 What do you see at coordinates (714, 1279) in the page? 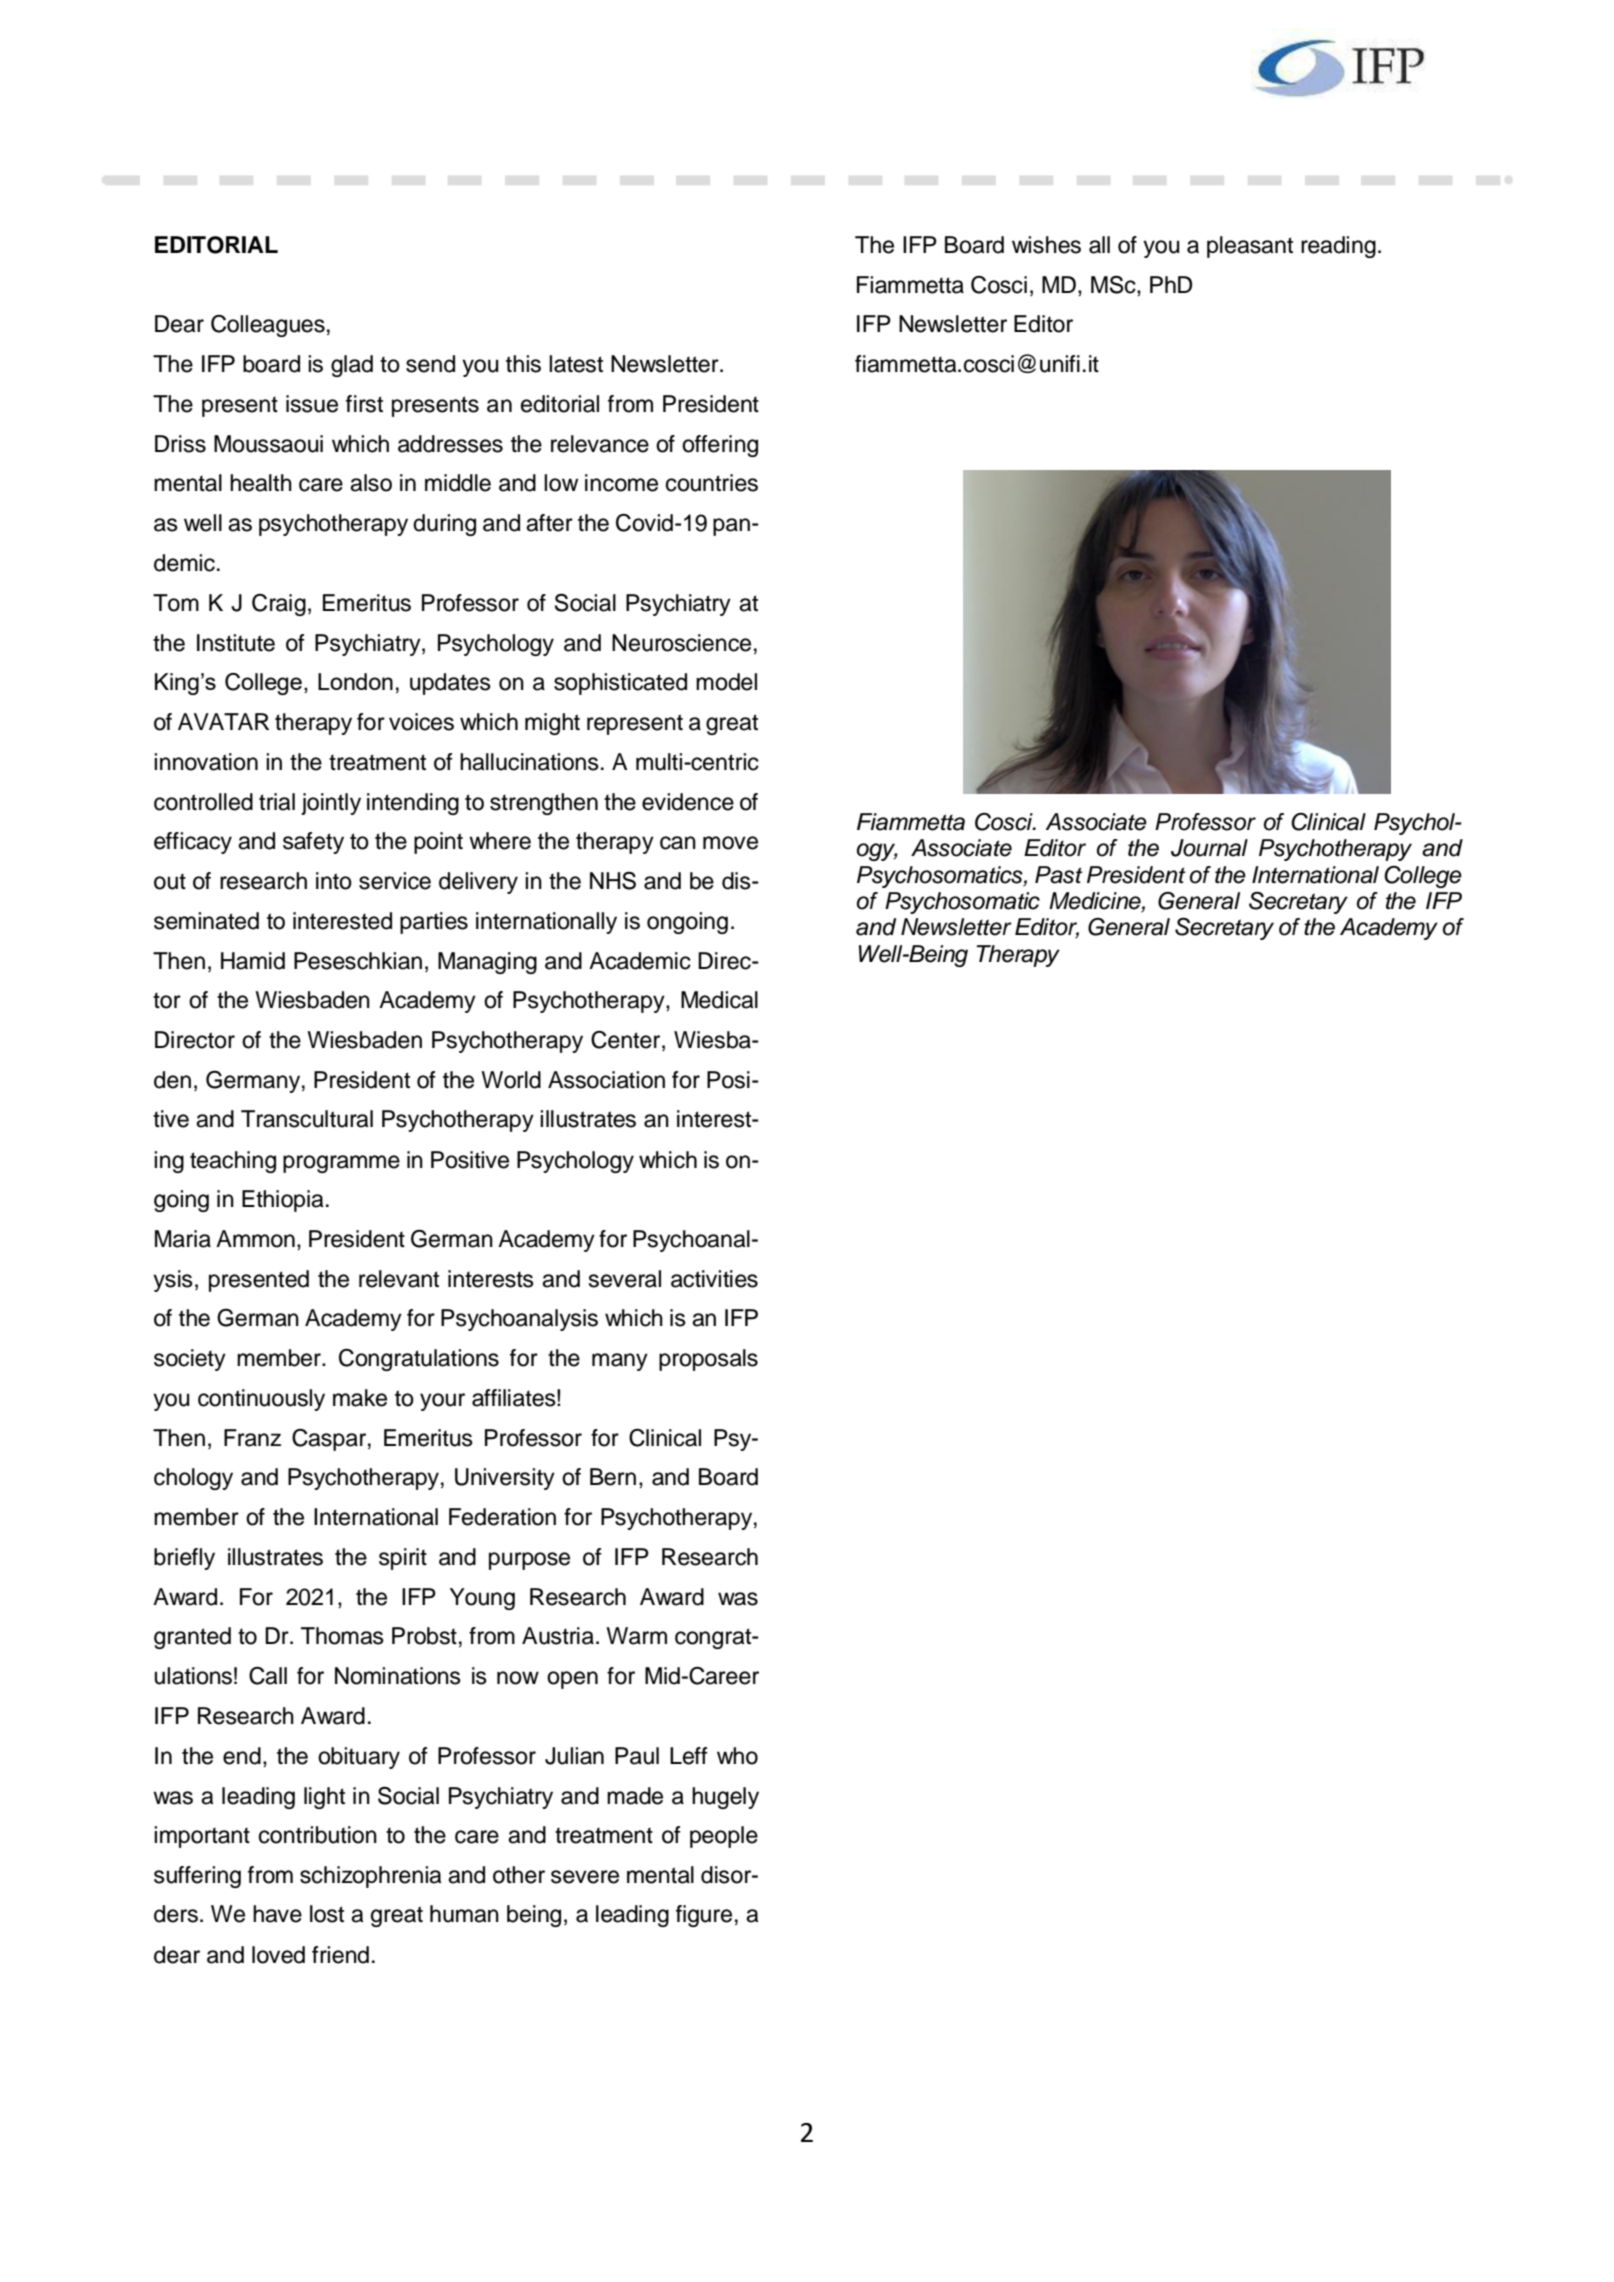
I see `activities` at bounding box center [714, 1279].
